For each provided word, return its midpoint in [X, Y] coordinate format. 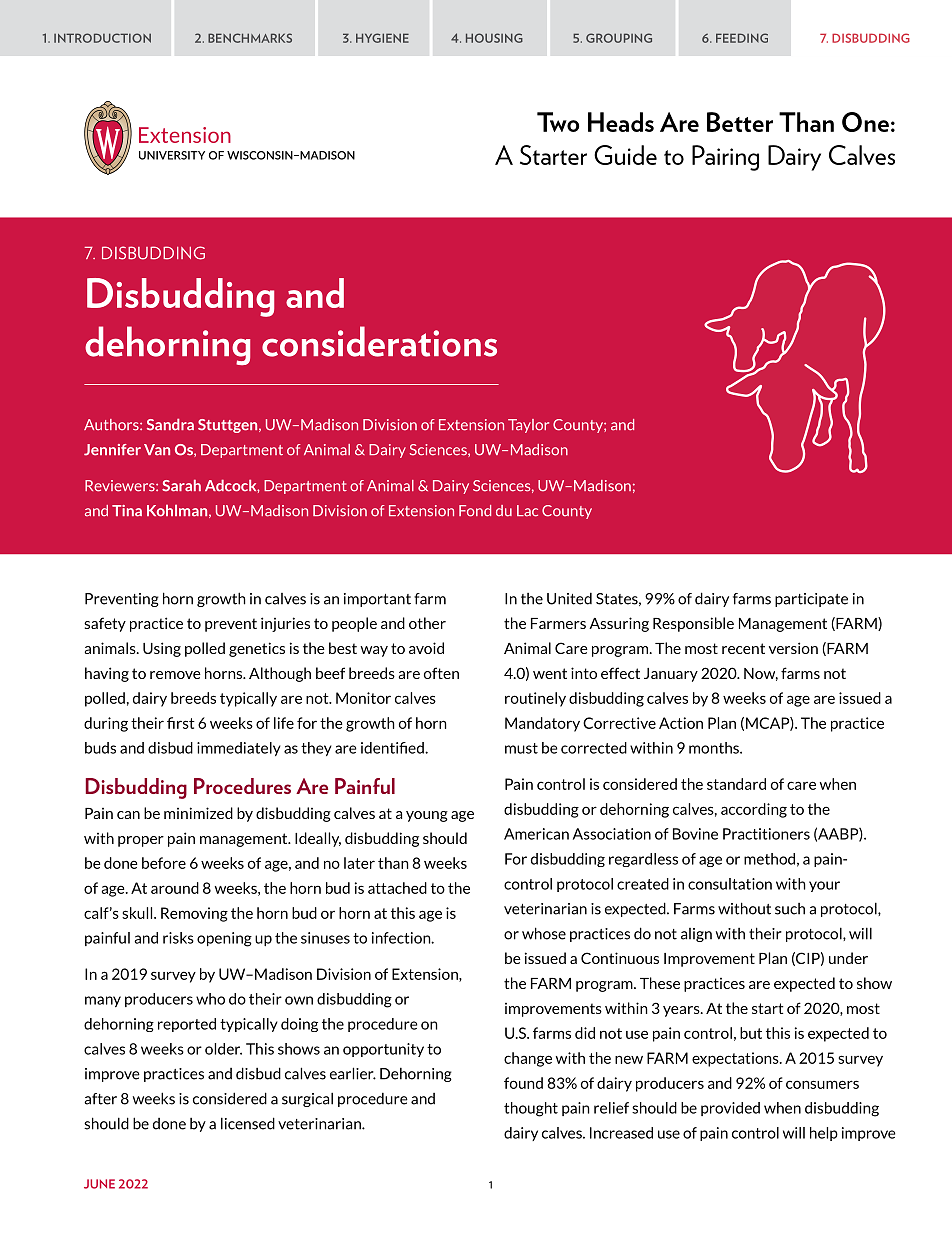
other [427, 623]
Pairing [725, 158]
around [175, 888]
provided [730, 1109]
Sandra [170, 424]
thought [531, 1109]
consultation [730, 884]
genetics [257, 649]
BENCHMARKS [250, 38]
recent [743, 648]
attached [397, 888]
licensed [248, 1123]
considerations [379, 341]
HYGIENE [382, 38]
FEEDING [742, 38]
